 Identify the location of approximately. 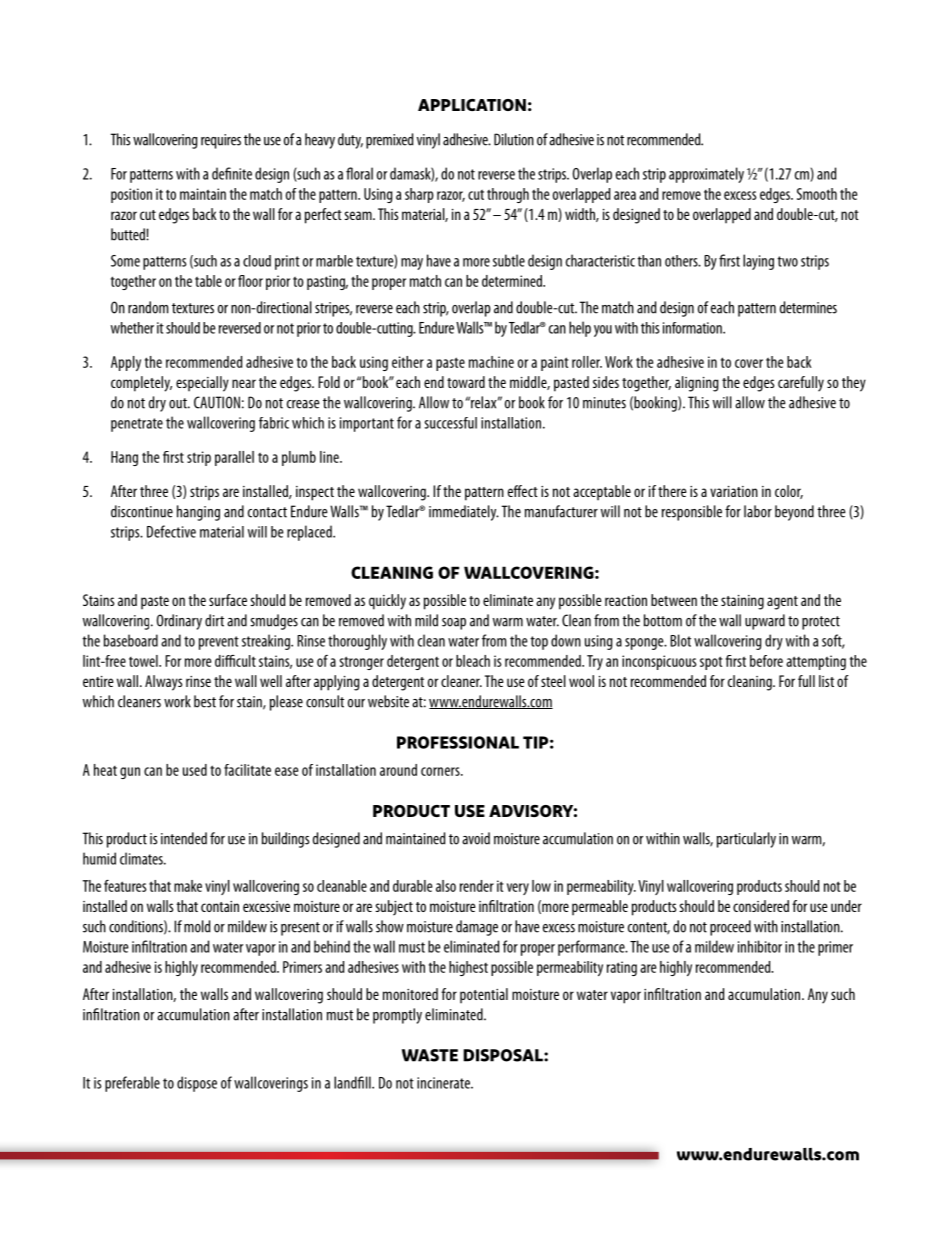
(706, 175).
